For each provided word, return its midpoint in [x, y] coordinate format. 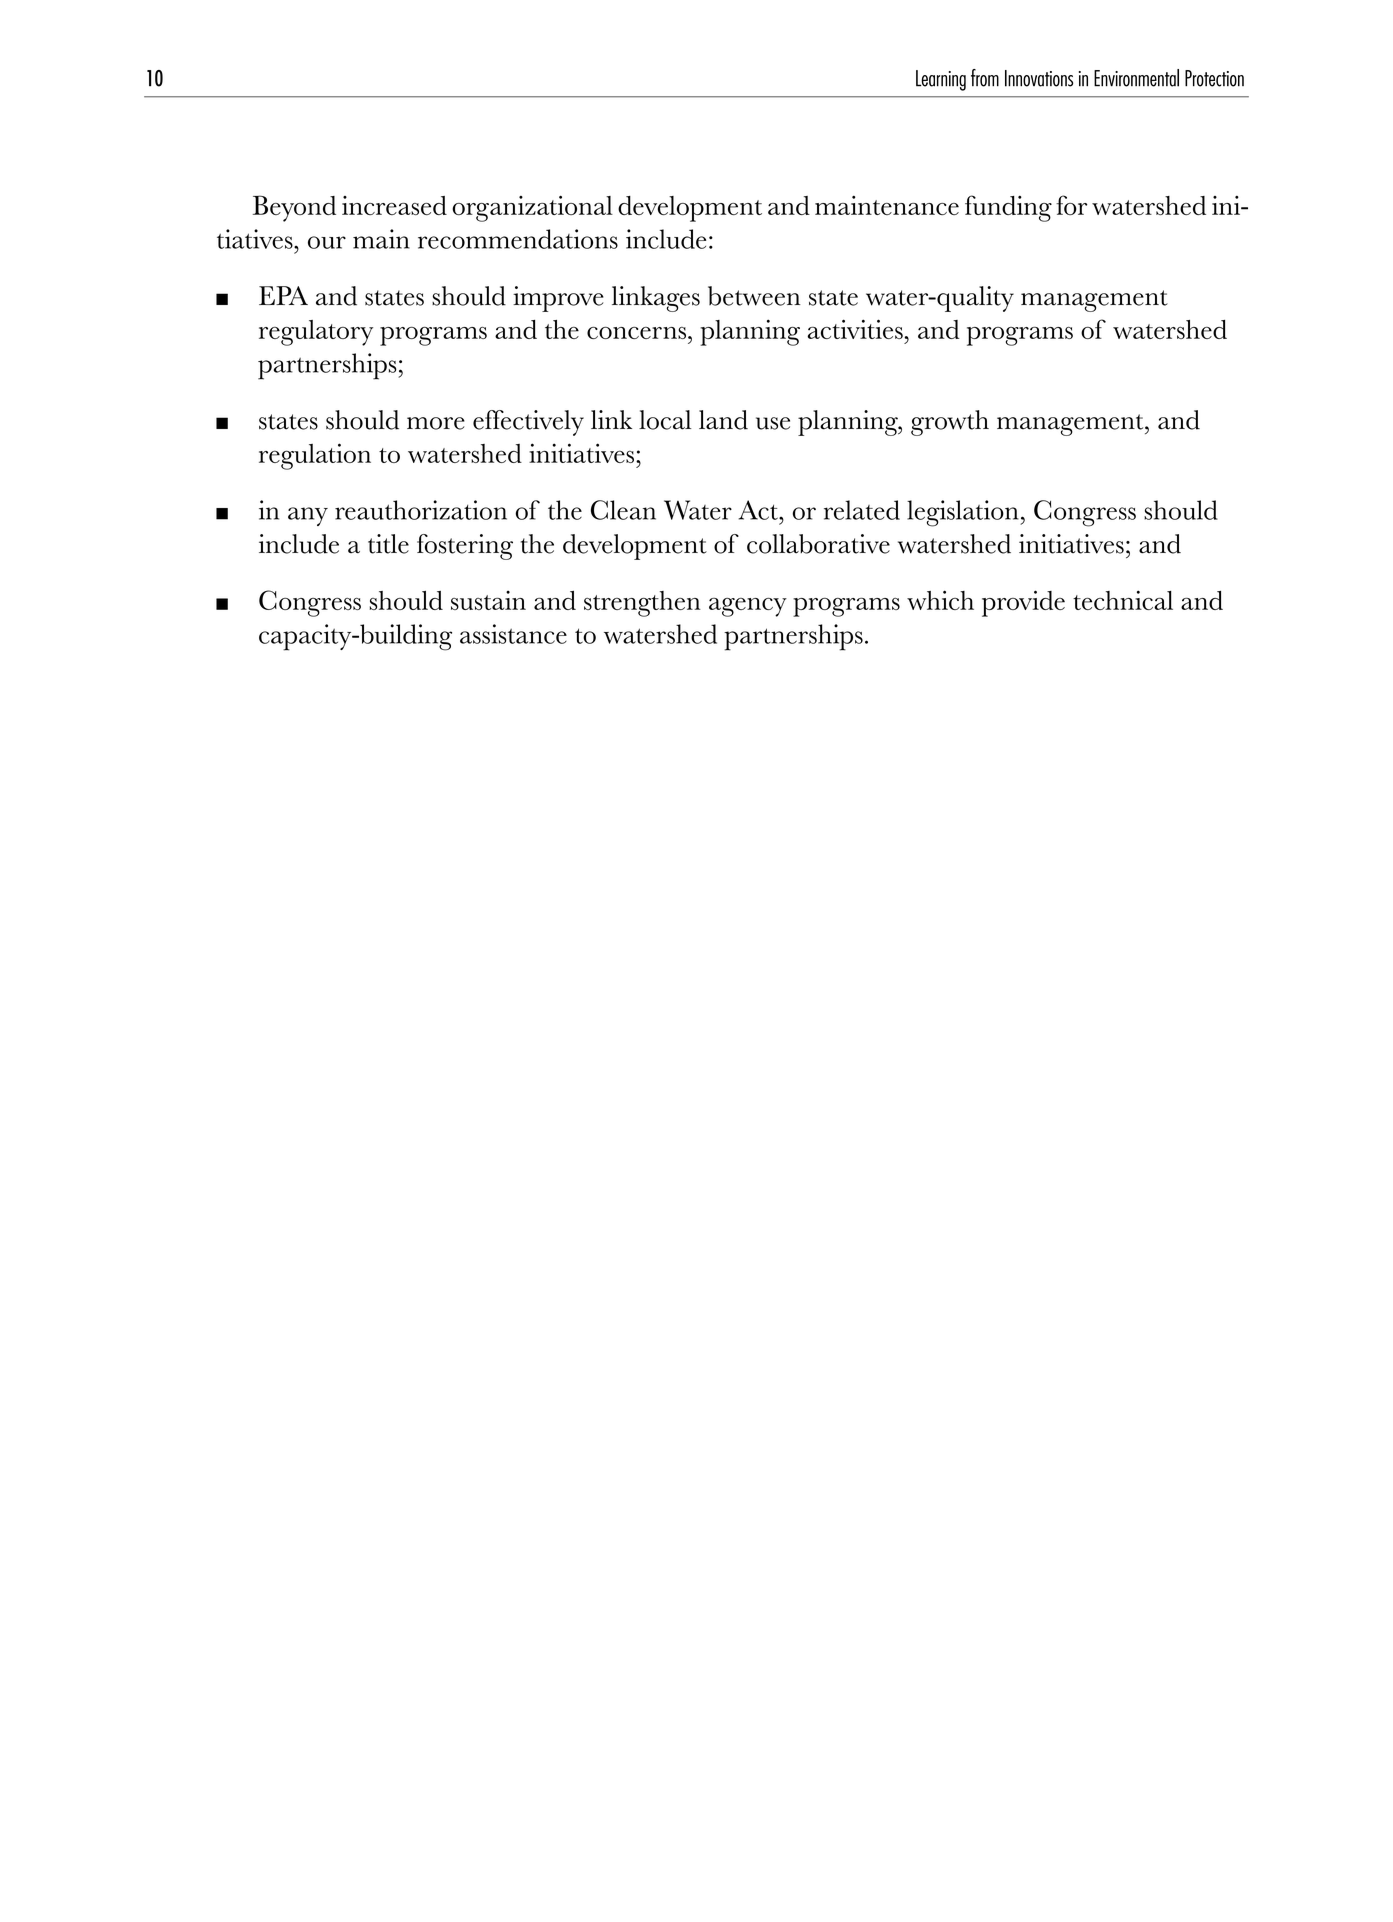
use [773, 423]
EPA [283, 295]
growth [950, 423]
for [1071, 205]
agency [748, 607]
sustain [488, 600]
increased [394, 205]
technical [1123, 600]
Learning [941, 80]
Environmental [1136, 78]
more [436, 423]
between [754, 296]
